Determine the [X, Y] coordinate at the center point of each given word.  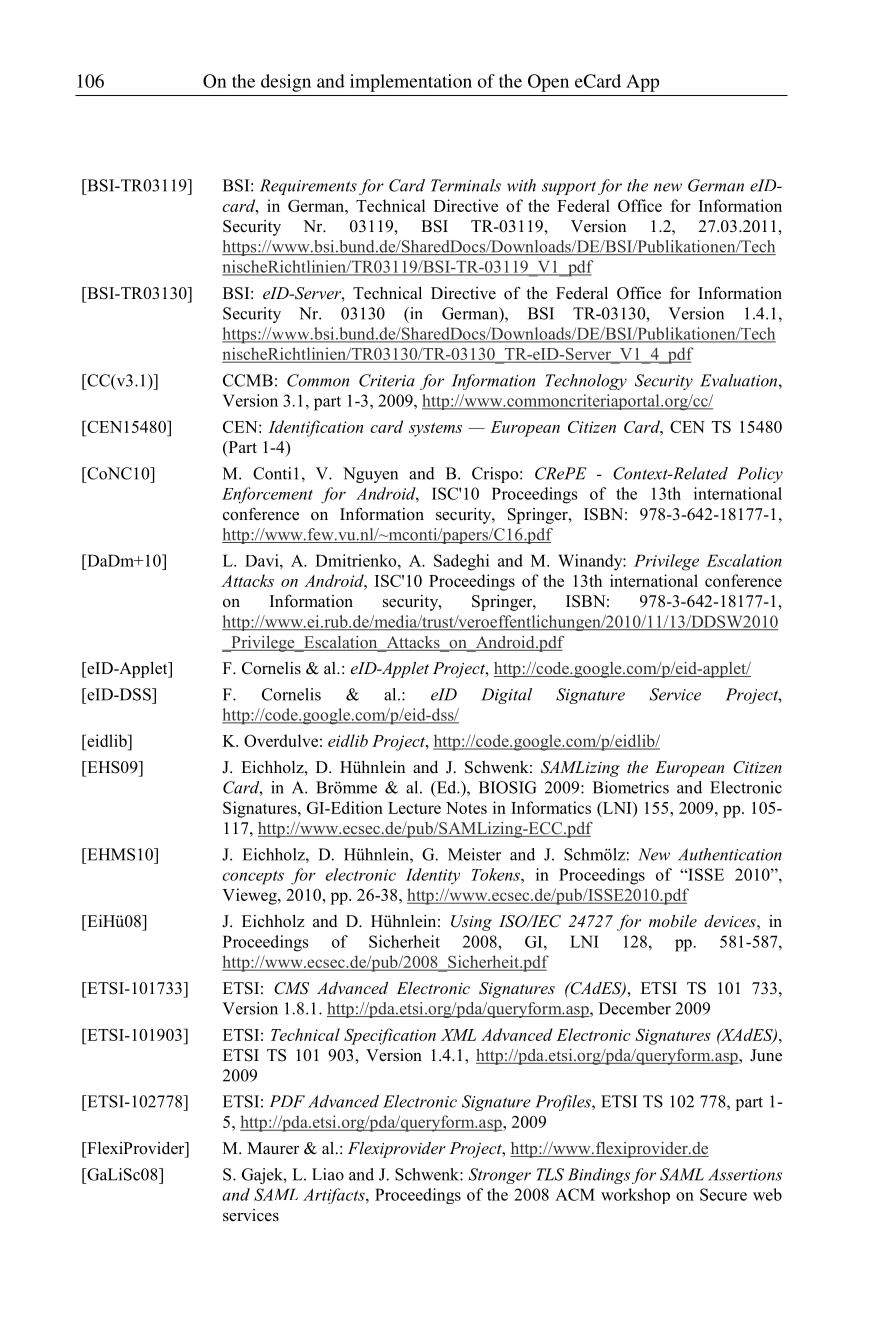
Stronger [500, 1176]
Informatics [551, 807]
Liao [328, 1174]
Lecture [414, 808]
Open [548, 83]
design [286, 83]
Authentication [730, 854]
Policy [760, 475]
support [569, 188]
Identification [315, 428]
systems [435, 430]
